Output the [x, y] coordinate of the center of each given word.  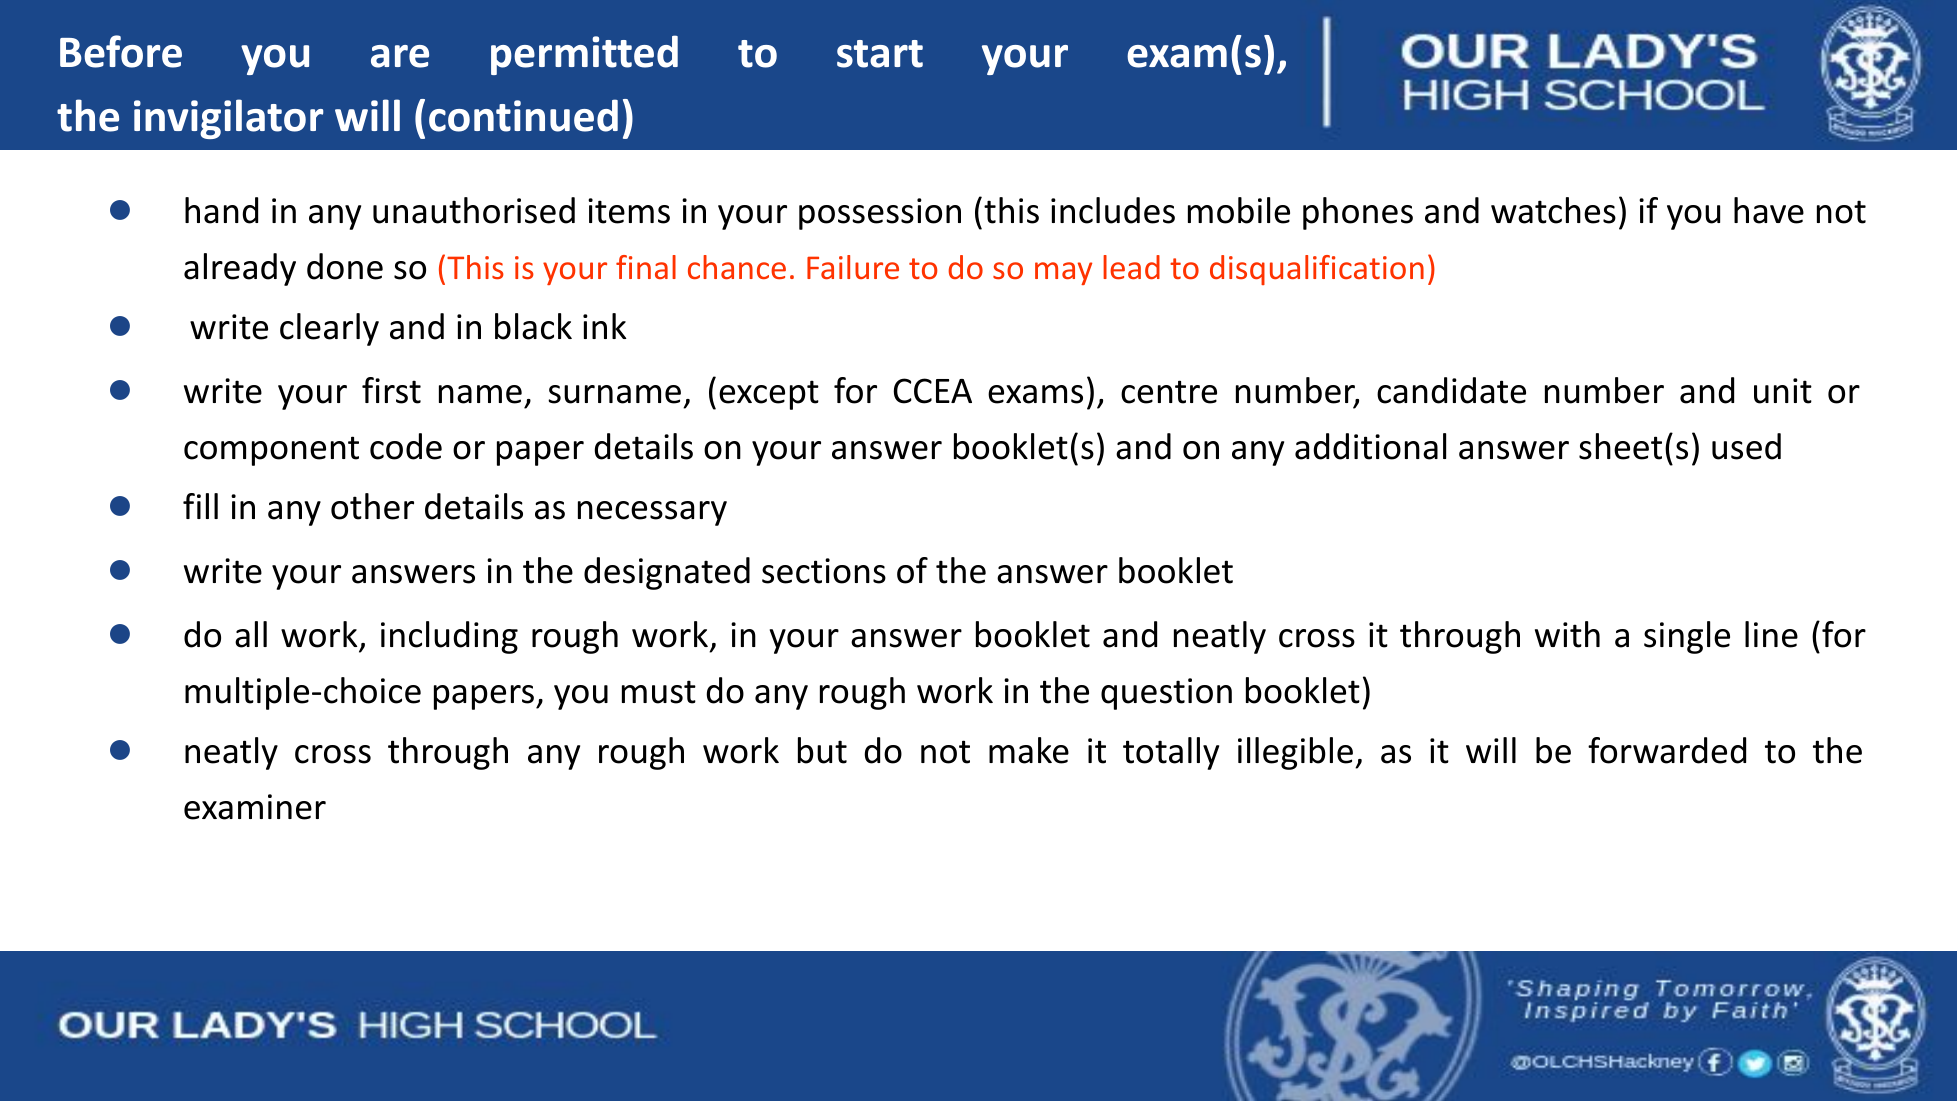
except [769, 395]
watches [1553, 210]
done [345, 266]
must [659, 692]
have [1769, 210]
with [1567, 634]
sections [824, 571]
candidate [1451, 390]
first [391, 390]
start [880, 54]
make [1029, 750]
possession [880, 214]
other [372, 506]
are [400, 56]
